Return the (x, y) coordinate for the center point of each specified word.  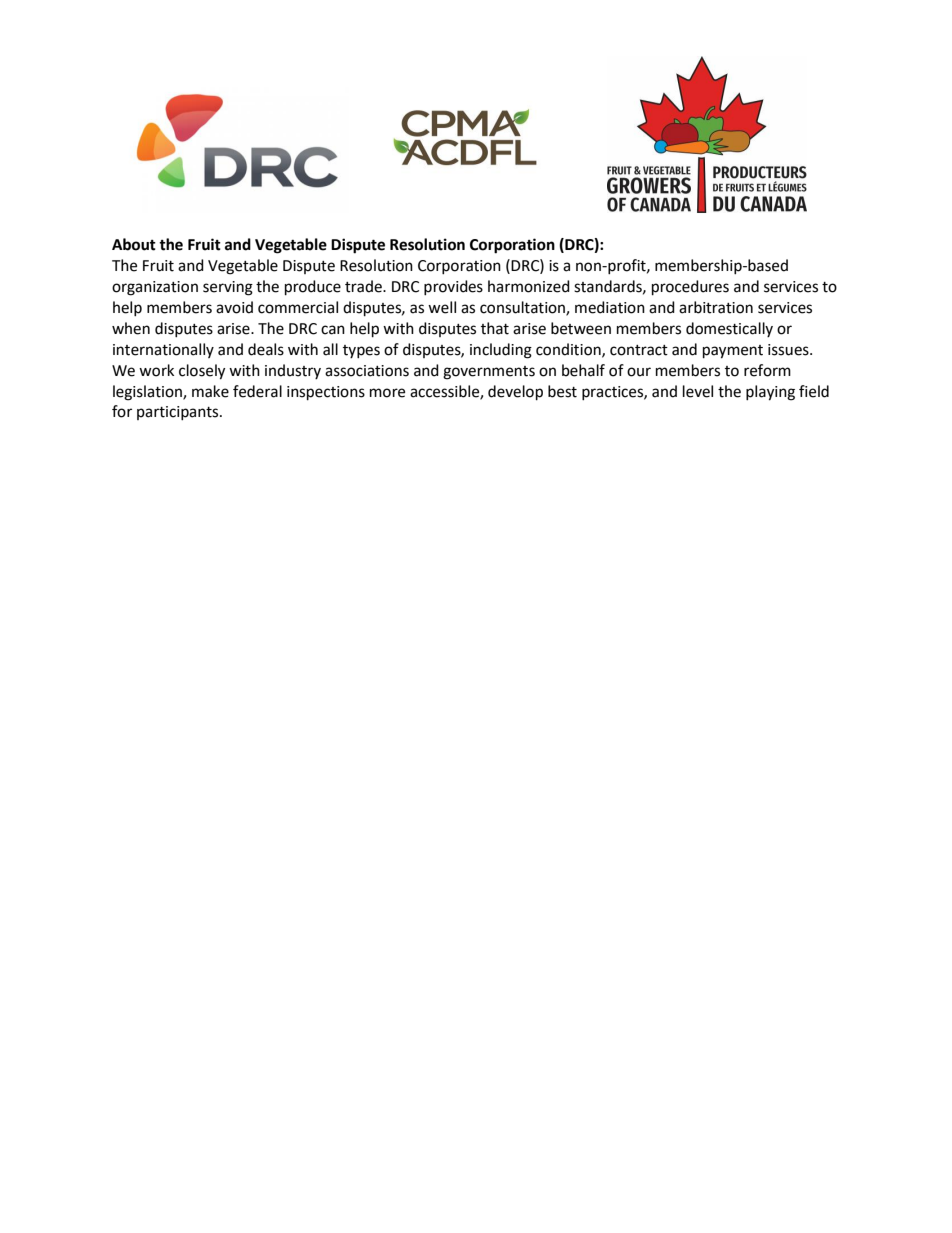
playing (770, 393)
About (134, 244)
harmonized (529, 286)
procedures (690, 288)
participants (179, 413)
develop (515, 393)
